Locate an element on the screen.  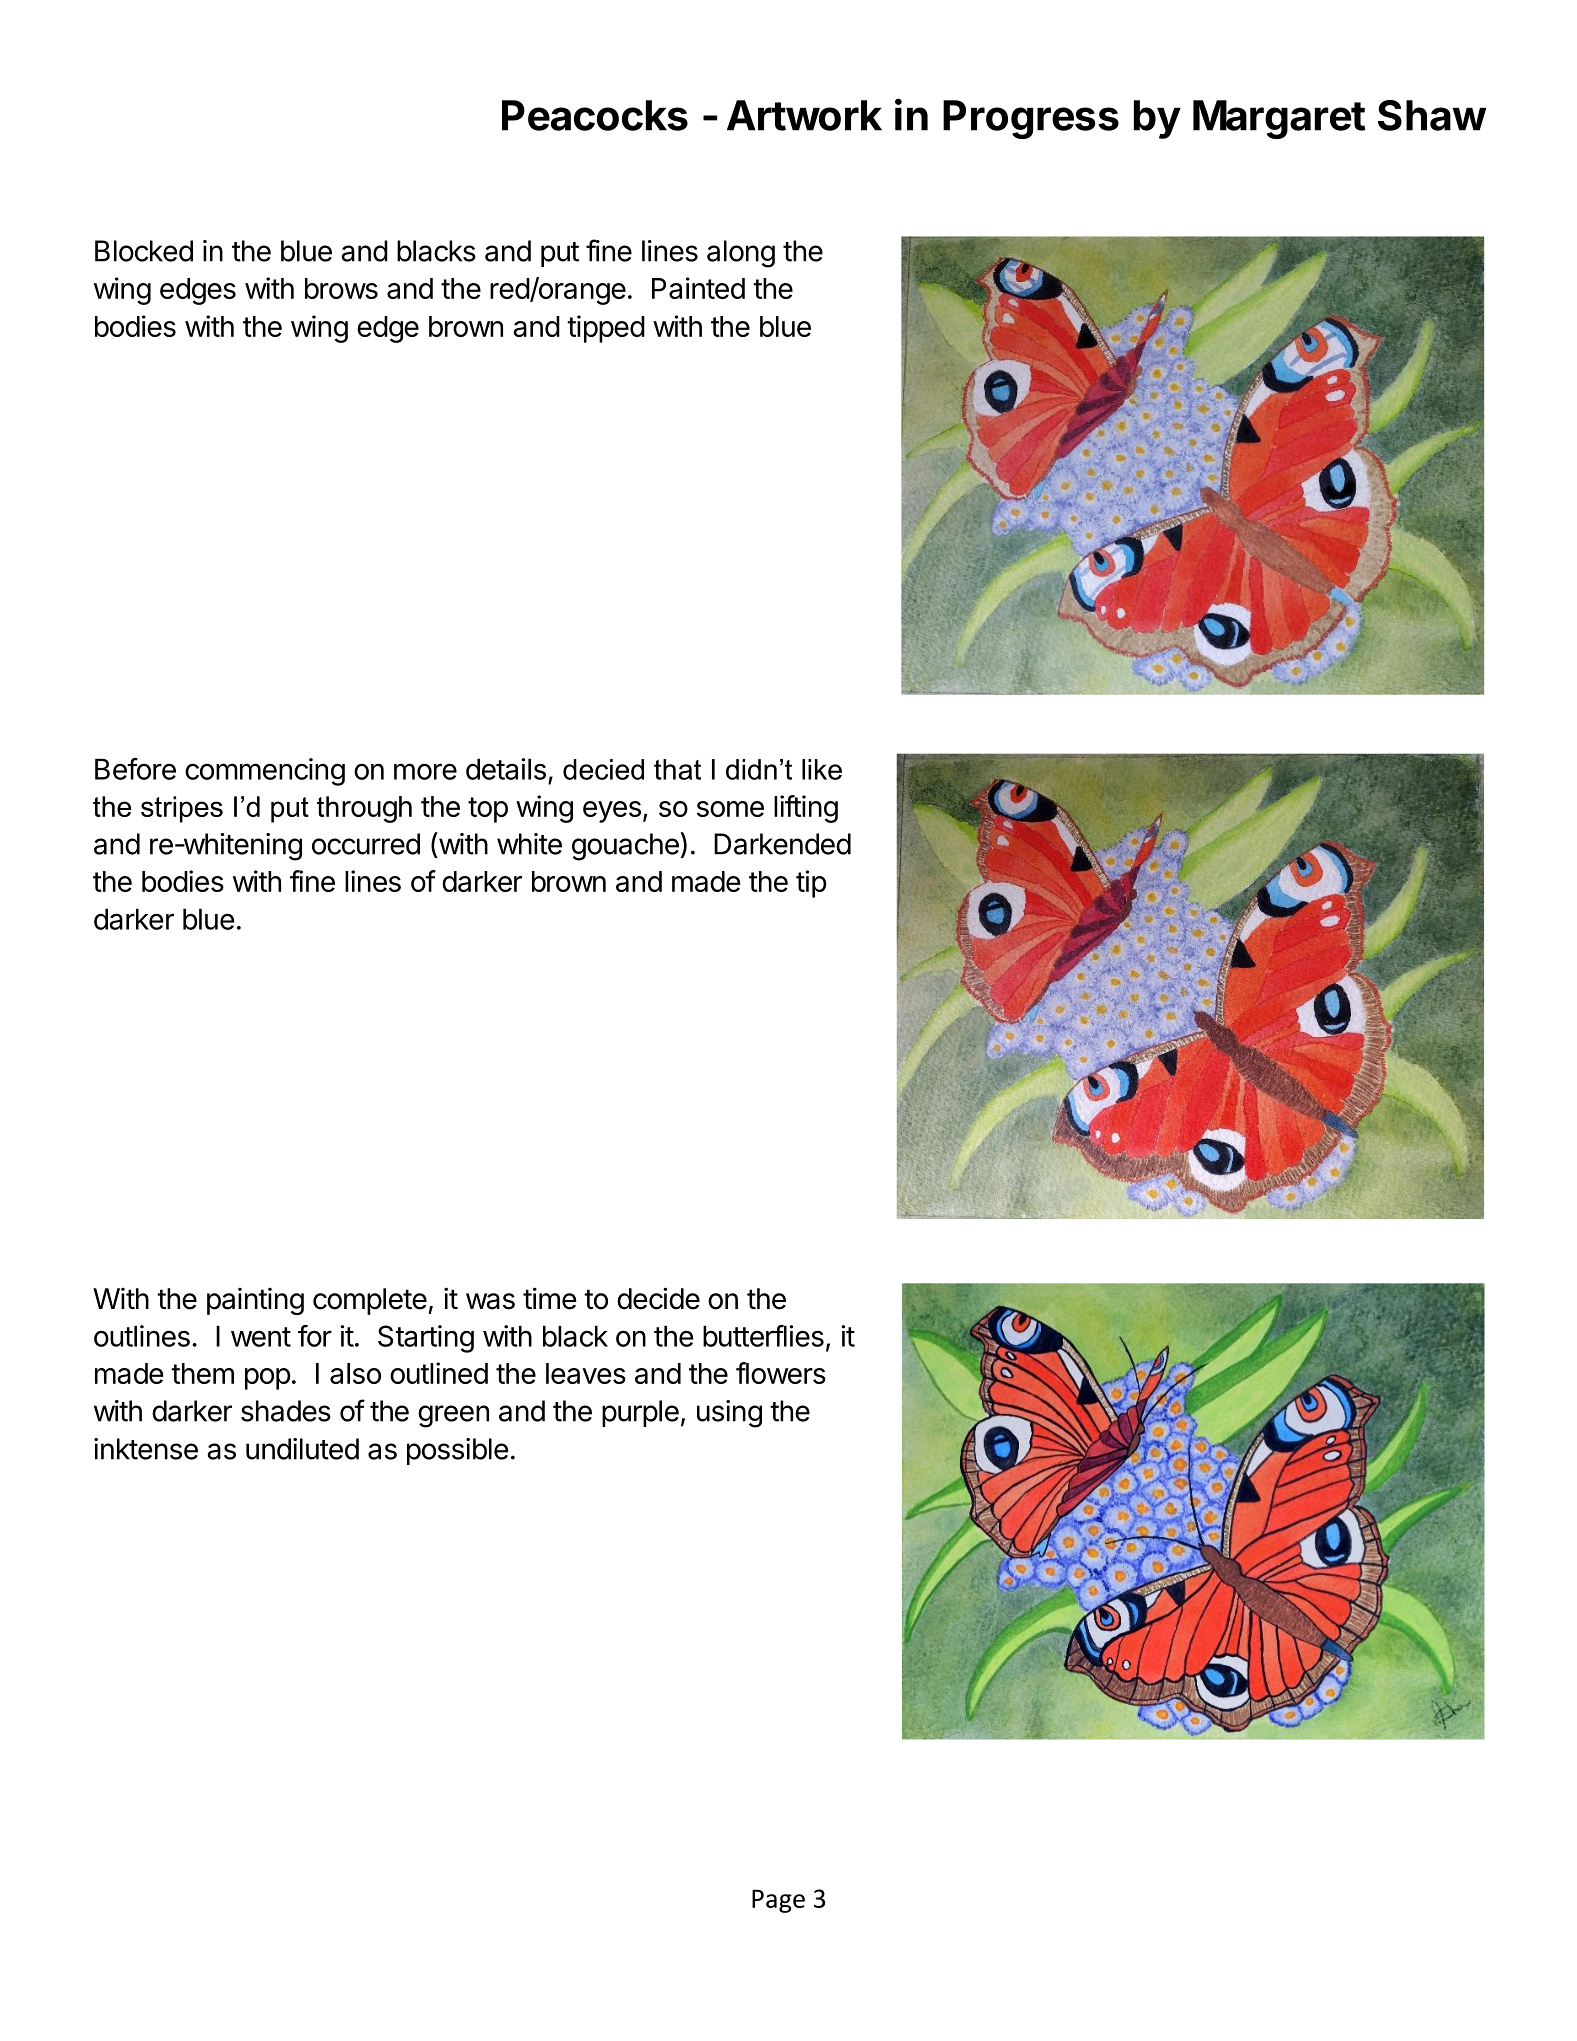
Artwork is located at coordinates (804, 115).
